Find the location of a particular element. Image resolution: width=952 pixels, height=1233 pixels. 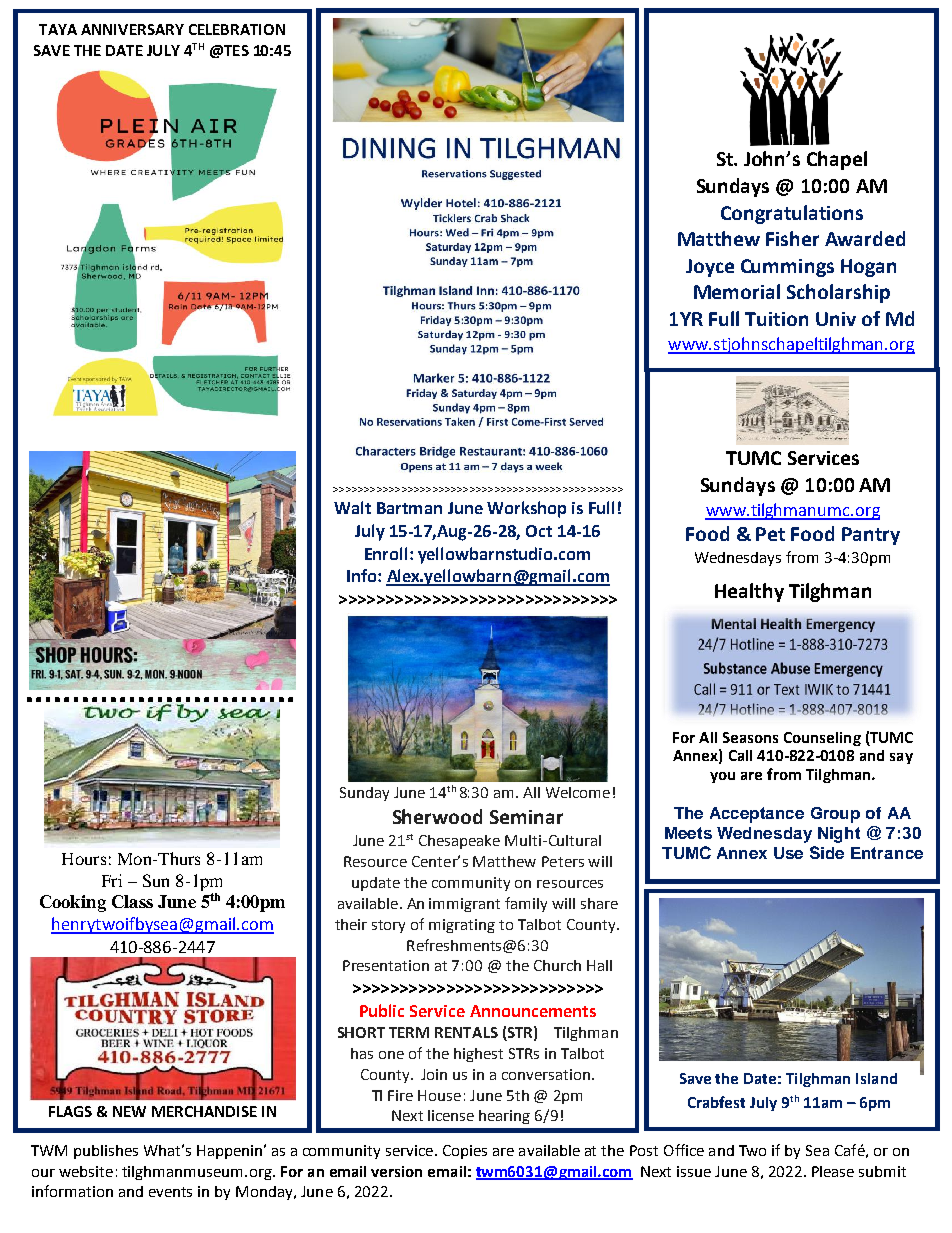

Enroll is located at coordinates (386, 553).
